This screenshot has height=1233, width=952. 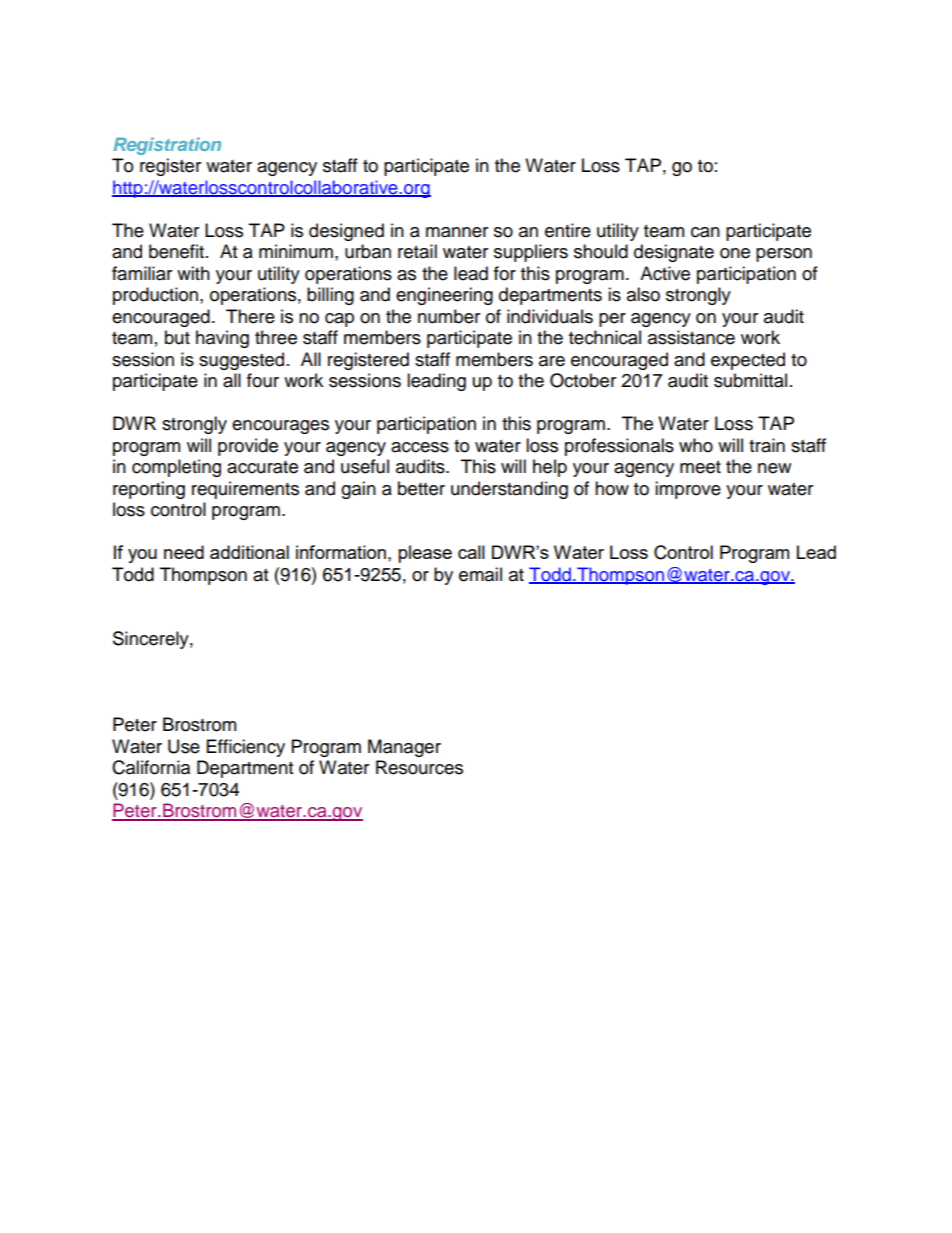 What do you see at coordinates (700, 467) in the screenshot?
I see `meet` at bounding box center [700, 467].
